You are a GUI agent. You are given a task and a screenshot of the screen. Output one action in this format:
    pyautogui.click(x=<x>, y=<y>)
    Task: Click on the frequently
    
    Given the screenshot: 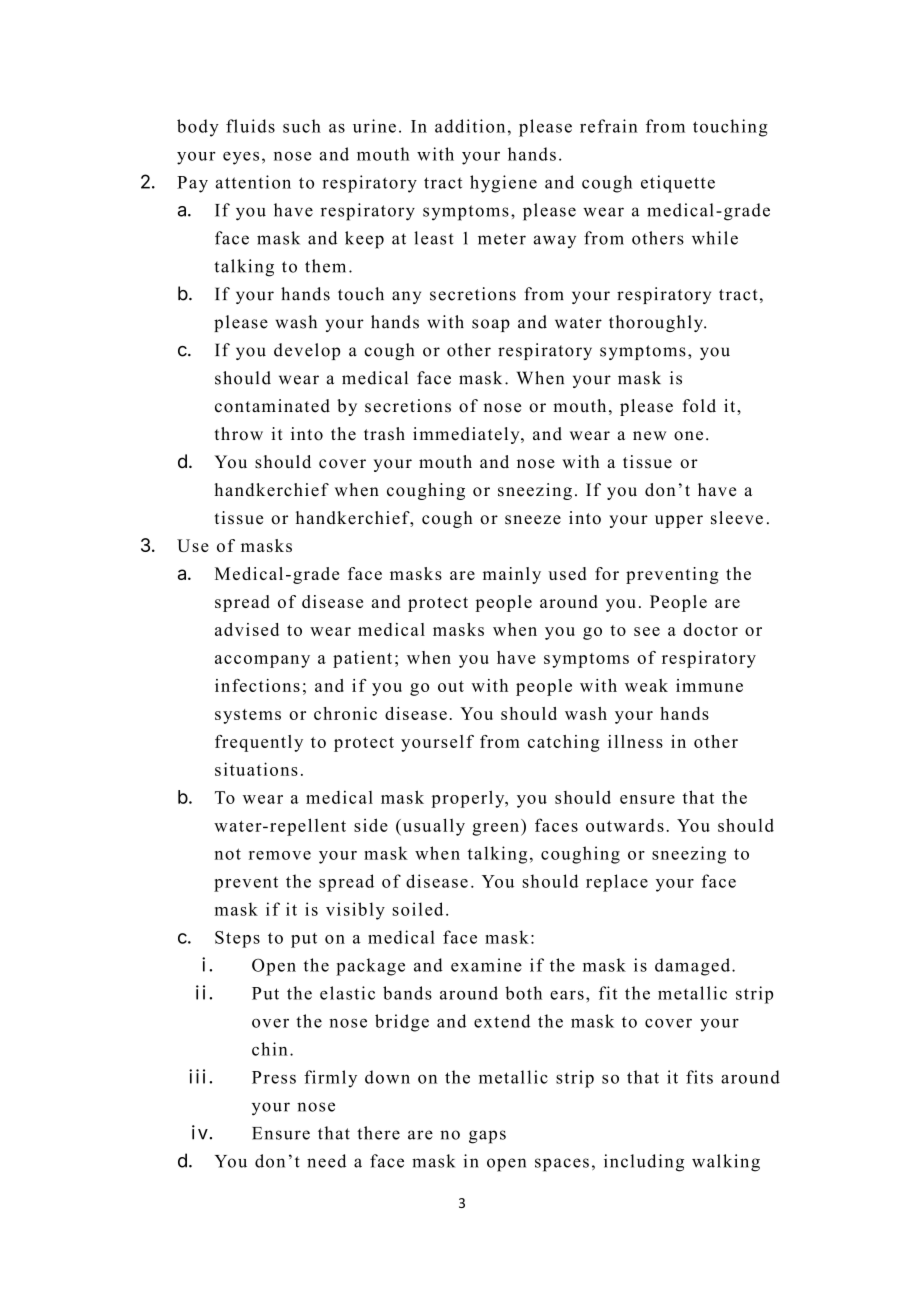 What is the action you would take?
    pyautogui.click(x=259, y=743)
